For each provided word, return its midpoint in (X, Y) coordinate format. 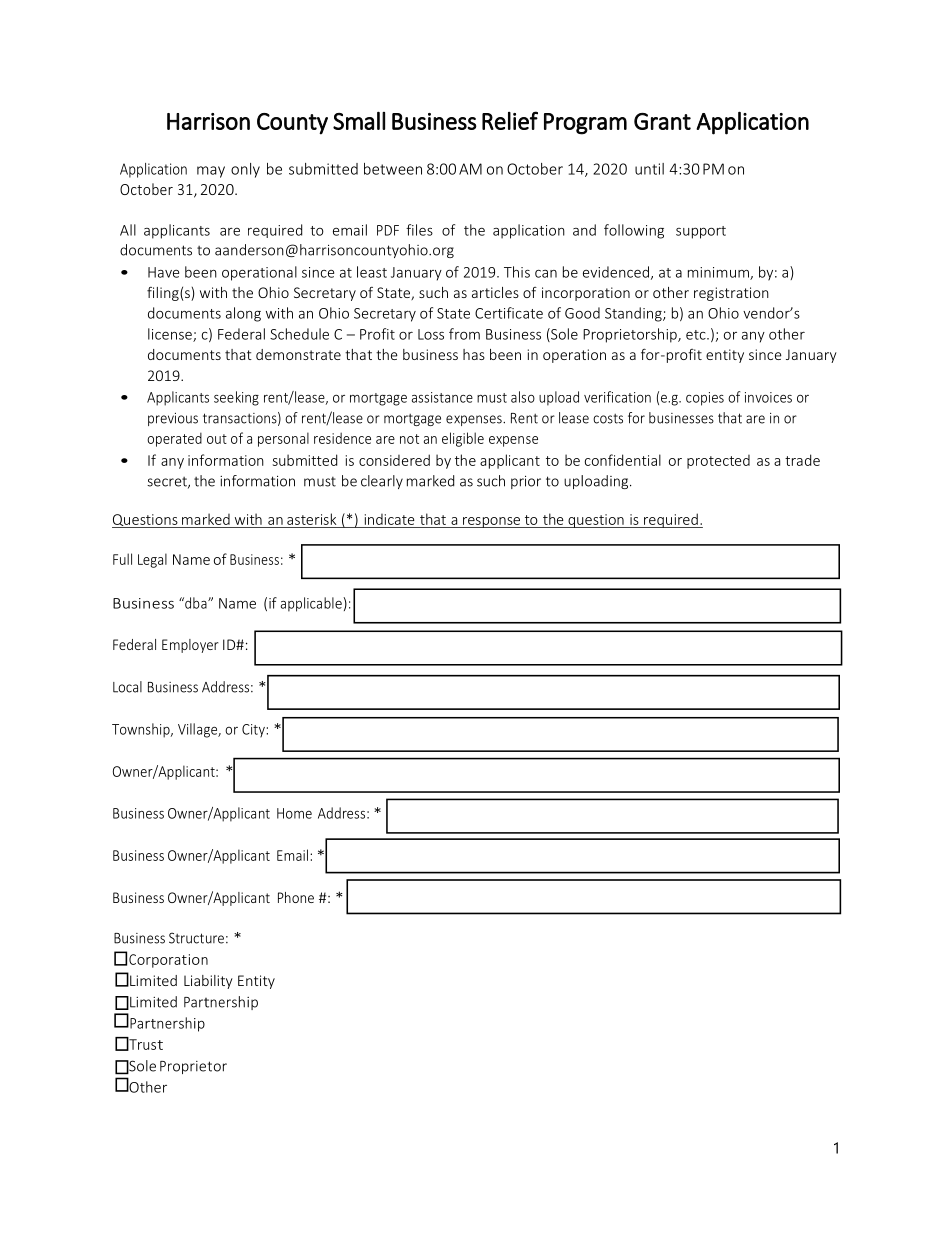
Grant (662, 121)
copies (705, 399)
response (492, 522)
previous (173, 419)
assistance (442, 397)
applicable (312, 604)
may (211, 172)
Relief (510, 120)
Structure (196, 938)
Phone (296, 897)
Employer (190, 646)
